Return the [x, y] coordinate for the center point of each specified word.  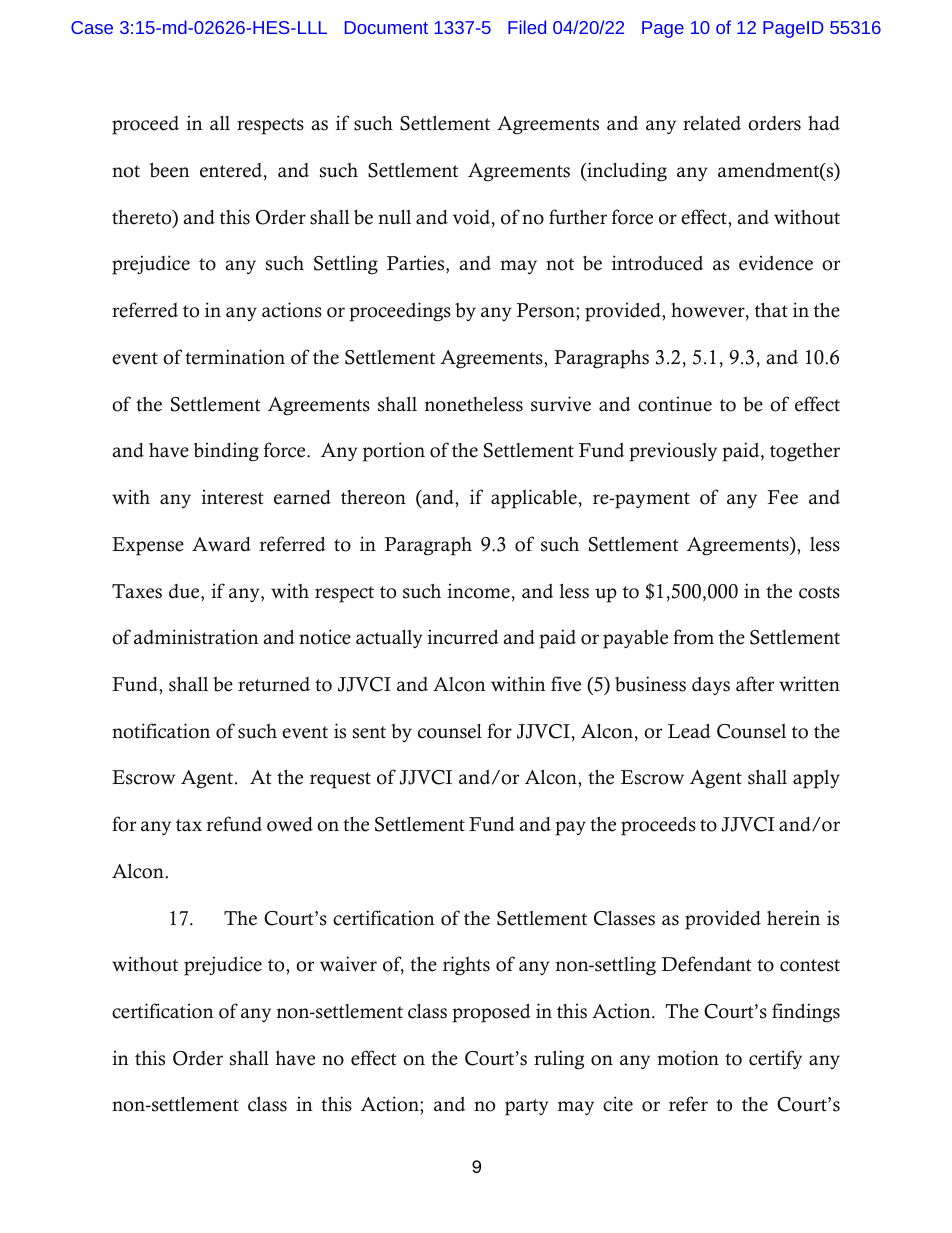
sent [369, 732]
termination [235, 357]
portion [394, 452]
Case [92, 27]
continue [675, 404]
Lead [689, 731]
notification [161, 731]
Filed [527, 27]
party [527, 1107]
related [712, 123]
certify [775, 1059]
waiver [348, 964]
